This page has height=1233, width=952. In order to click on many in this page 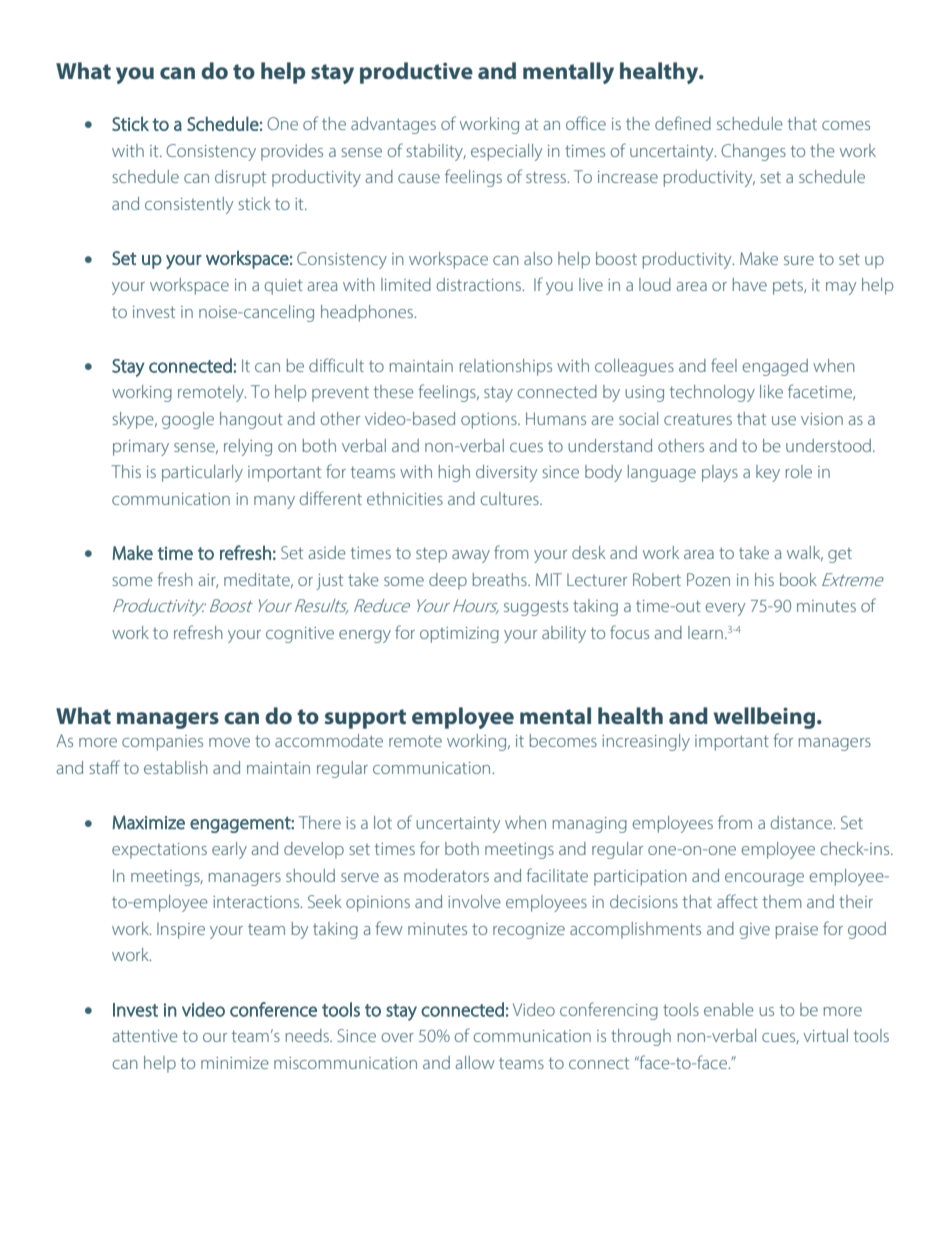, I will do `click(274, 502)`.
